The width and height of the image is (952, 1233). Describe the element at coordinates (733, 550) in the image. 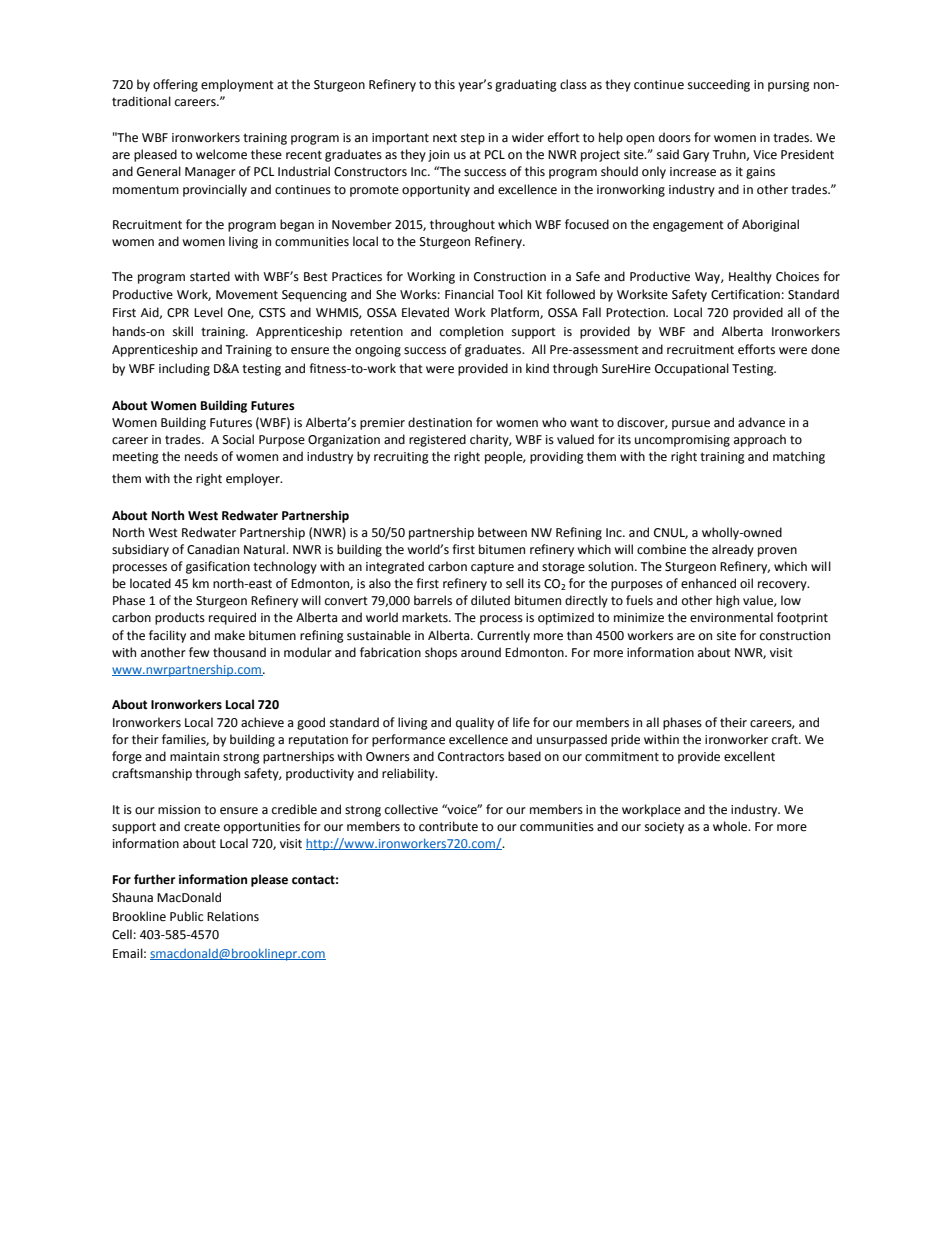

I see `already` at that location.
